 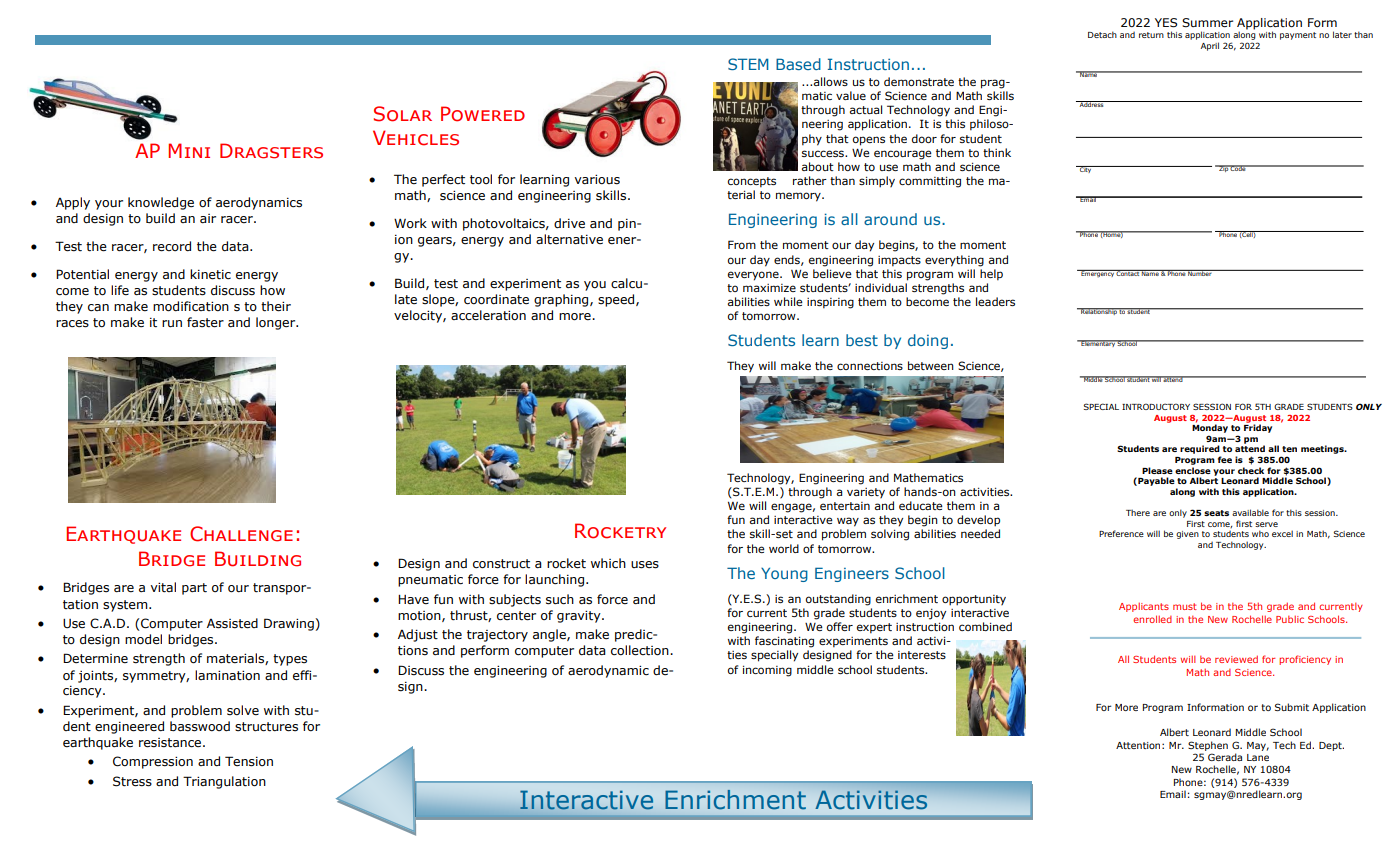 What do you see at coordinates (784, 548) in the document?
I see `world` at bounding box center [784, 548].
